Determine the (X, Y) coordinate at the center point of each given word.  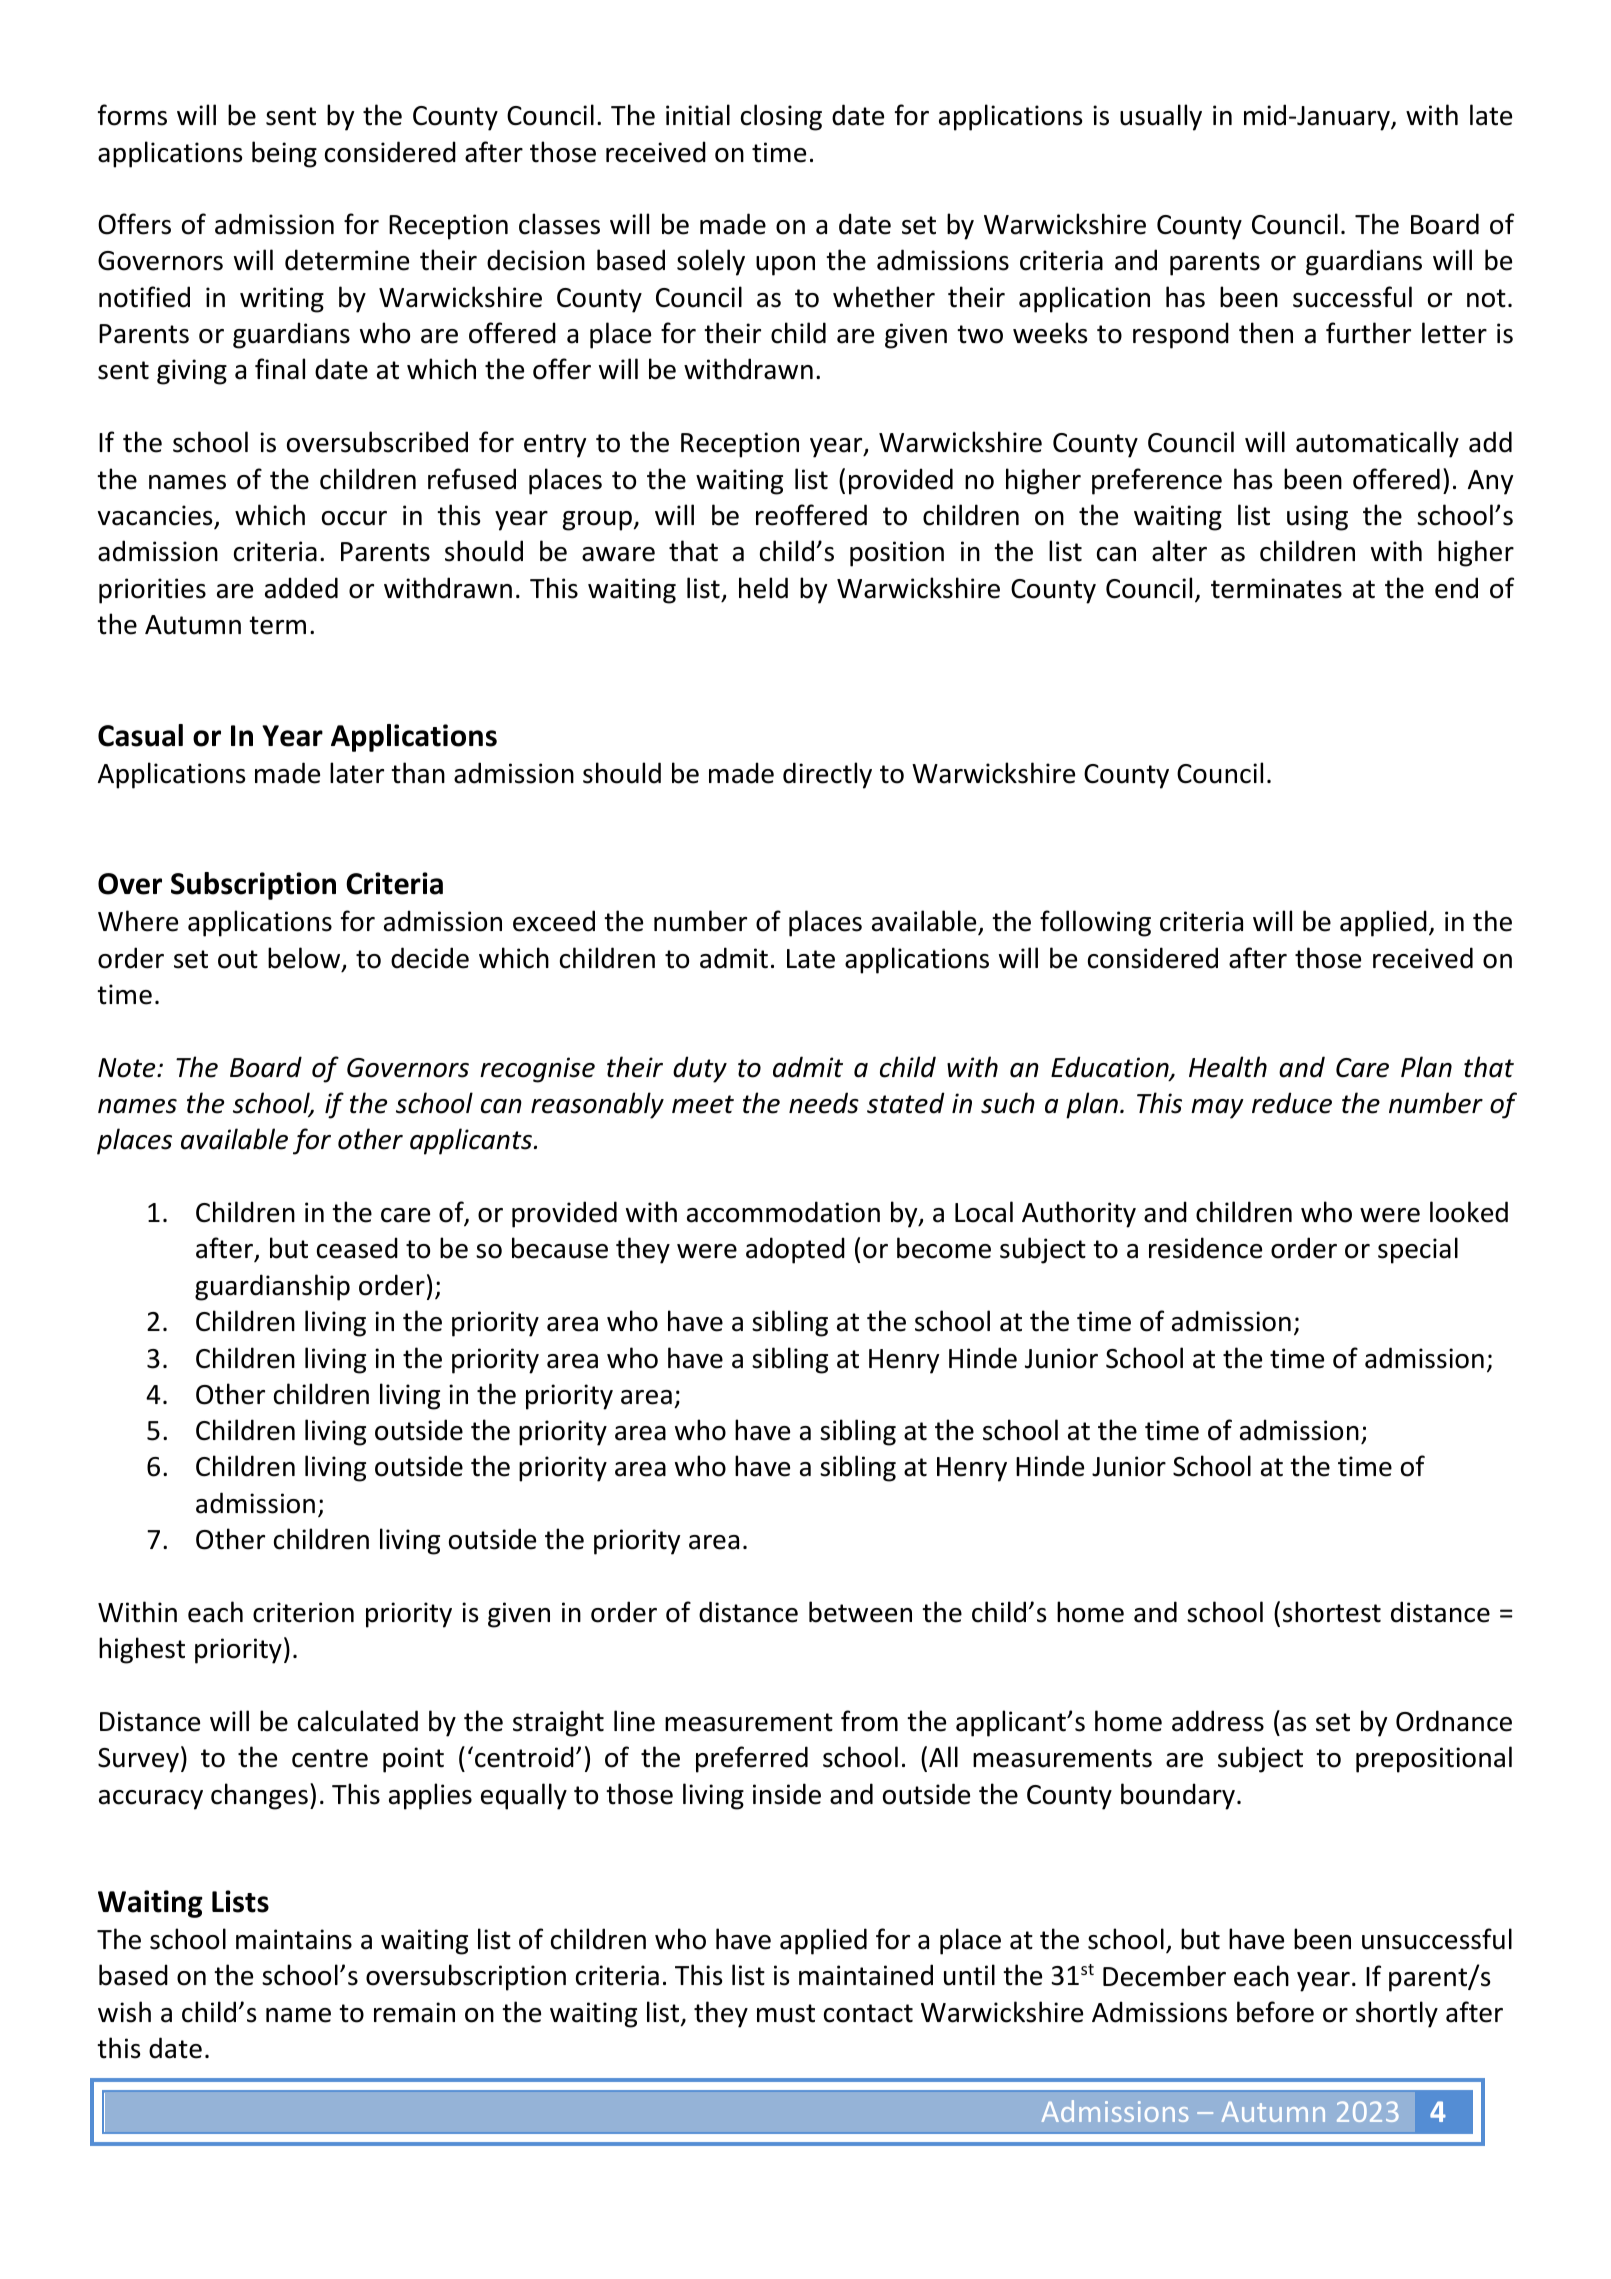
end (1456, 588)
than (418, 773)
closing (781, 117)
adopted (795, 1250)
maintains (294, 1939)
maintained (866, 1975)
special (1418, 1250)
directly (827, 775)
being (284, 154)
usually (1161, 117)
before (1275, 2012)
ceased (357, 1248)
